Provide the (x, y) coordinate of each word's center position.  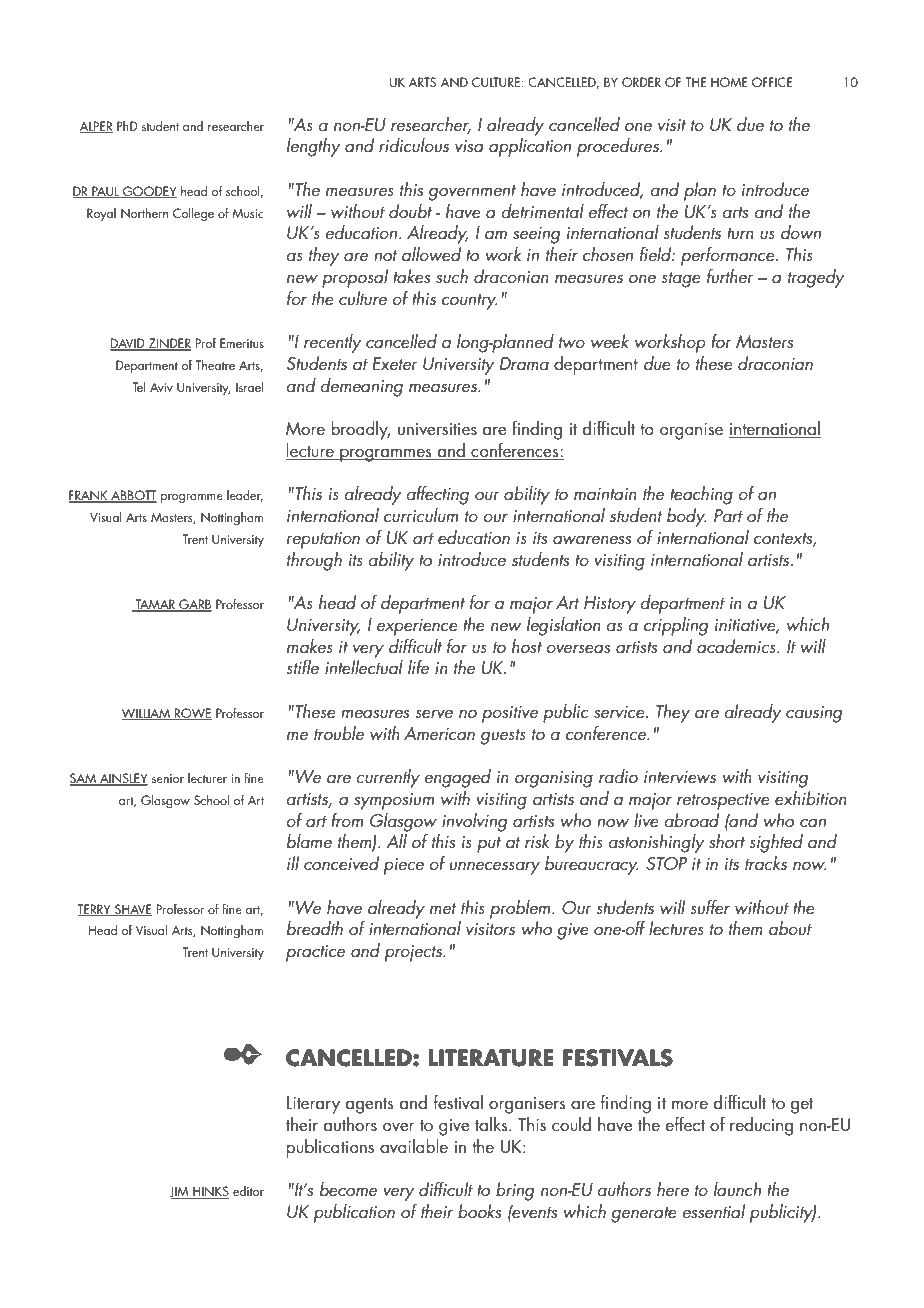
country (469, 302)
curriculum (421, 515)
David (128, 344)
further (730, 276)
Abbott (133, 496)
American (439, 733)
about (790, 928)
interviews (680, 777)
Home (729, 82)
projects (414, 953)
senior (168, 778)
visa (469, 146)
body (686, 517)
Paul (105, 192)
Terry (95, 910)
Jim (180, 1192)
